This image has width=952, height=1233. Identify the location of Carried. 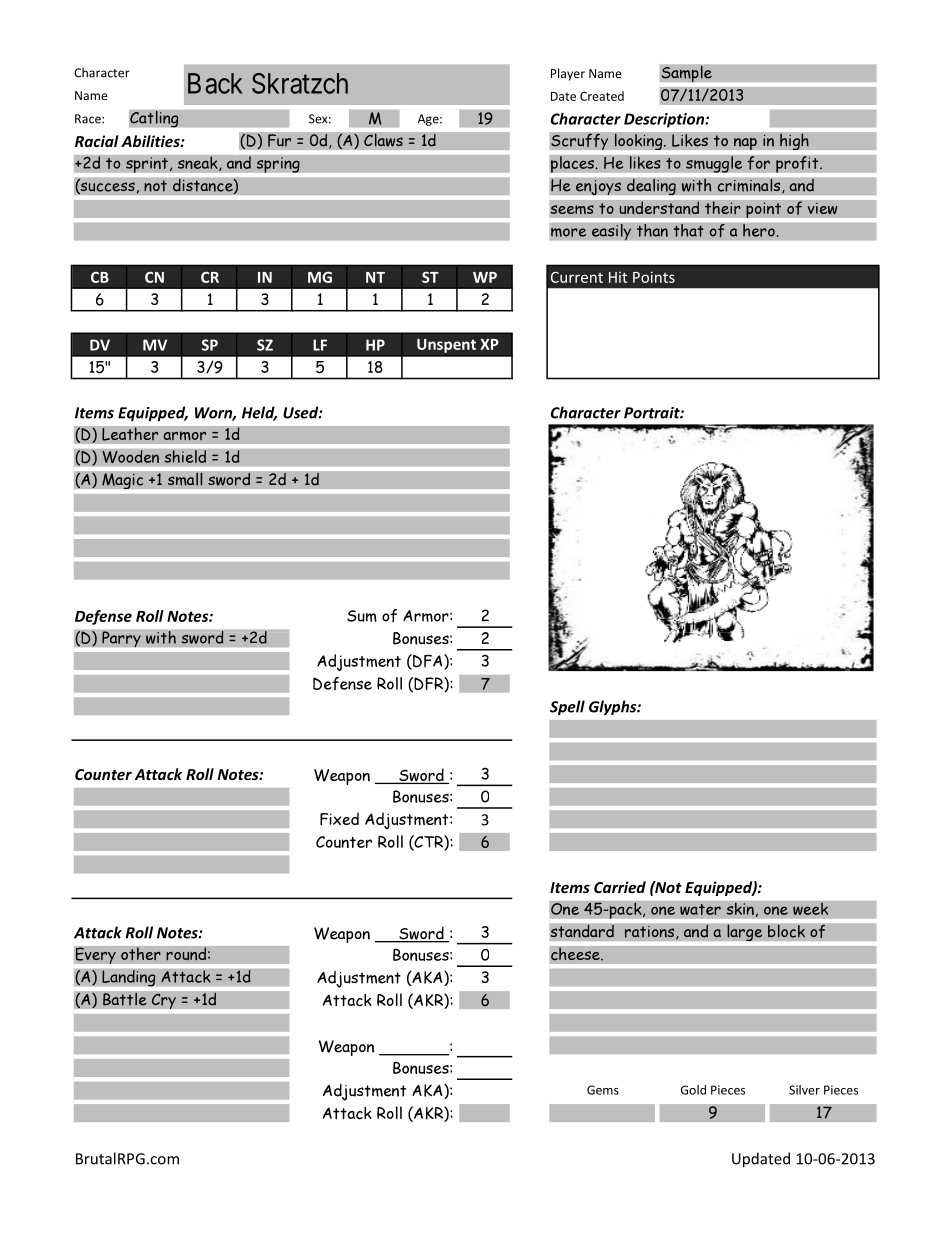
(620, 887).
